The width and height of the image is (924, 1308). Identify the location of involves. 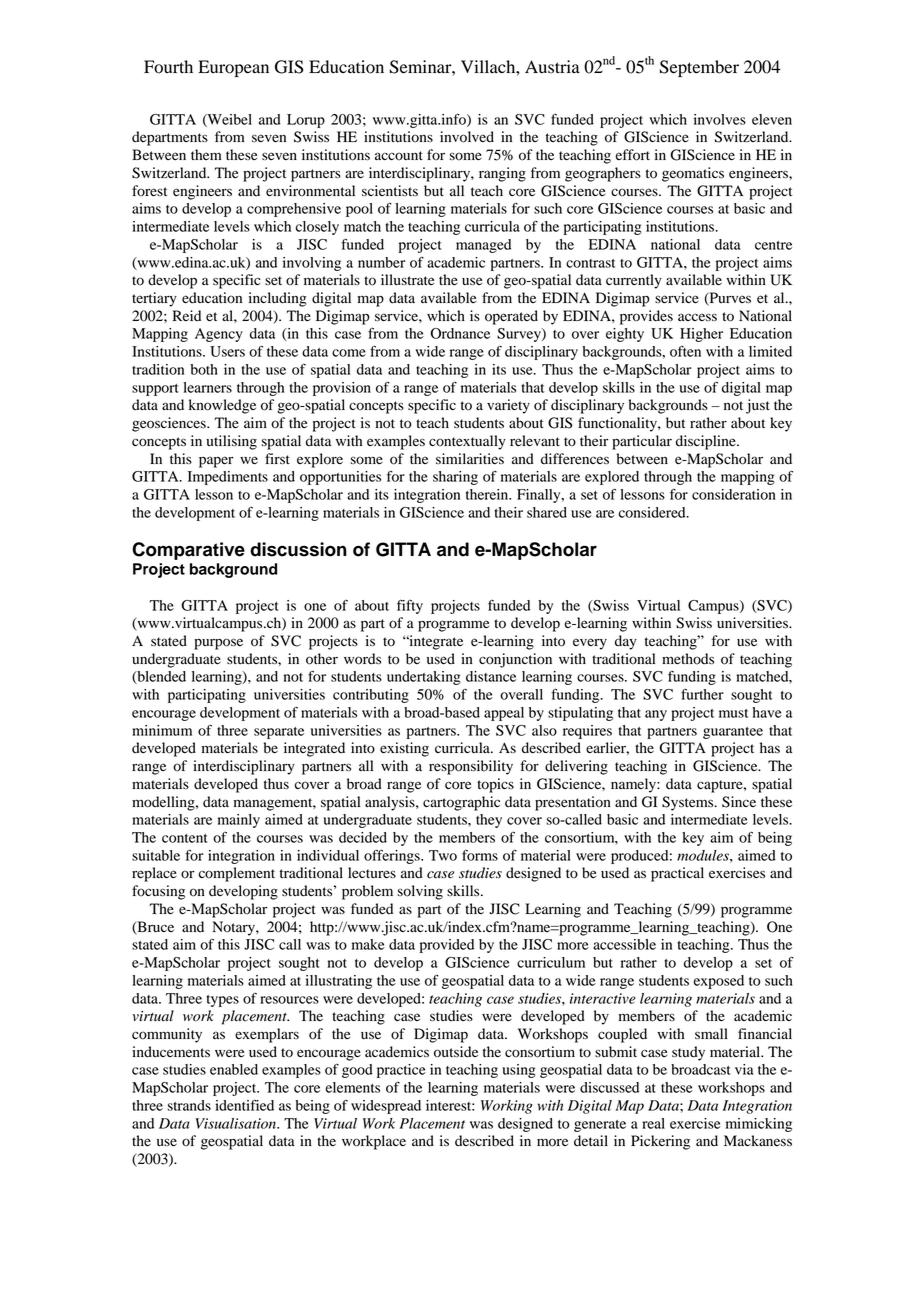
(720, 119).
